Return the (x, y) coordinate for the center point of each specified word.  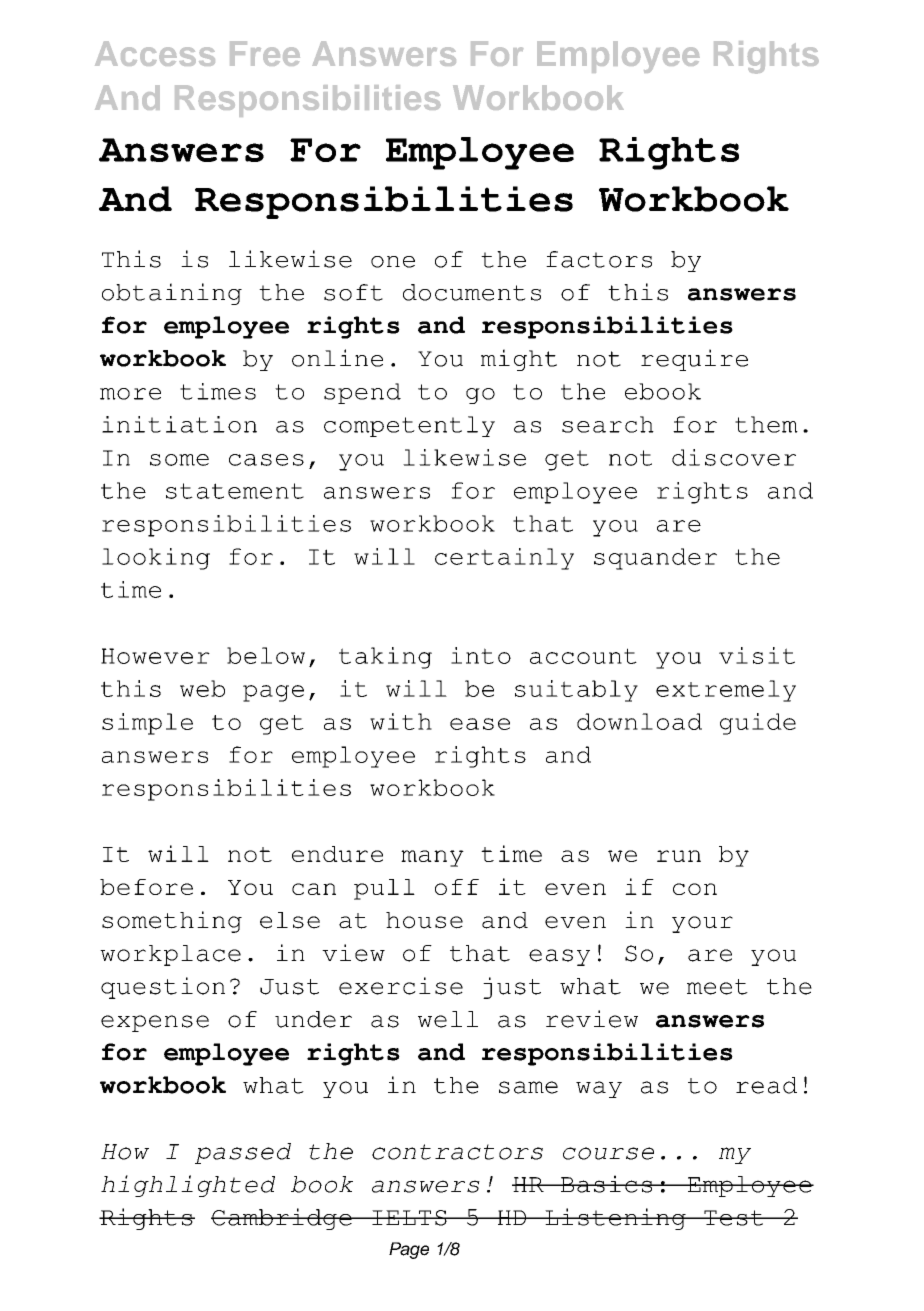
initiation (179, 424)
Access (155, 53)
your (702, 924)
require (694, 360)
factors (599, 259)
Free (265, 53)
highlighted (188, 1186)
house (424, 920)
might (519, 360)
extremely (726, 691)
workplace (170, 955)
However (155, 656)
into (481, 655)
